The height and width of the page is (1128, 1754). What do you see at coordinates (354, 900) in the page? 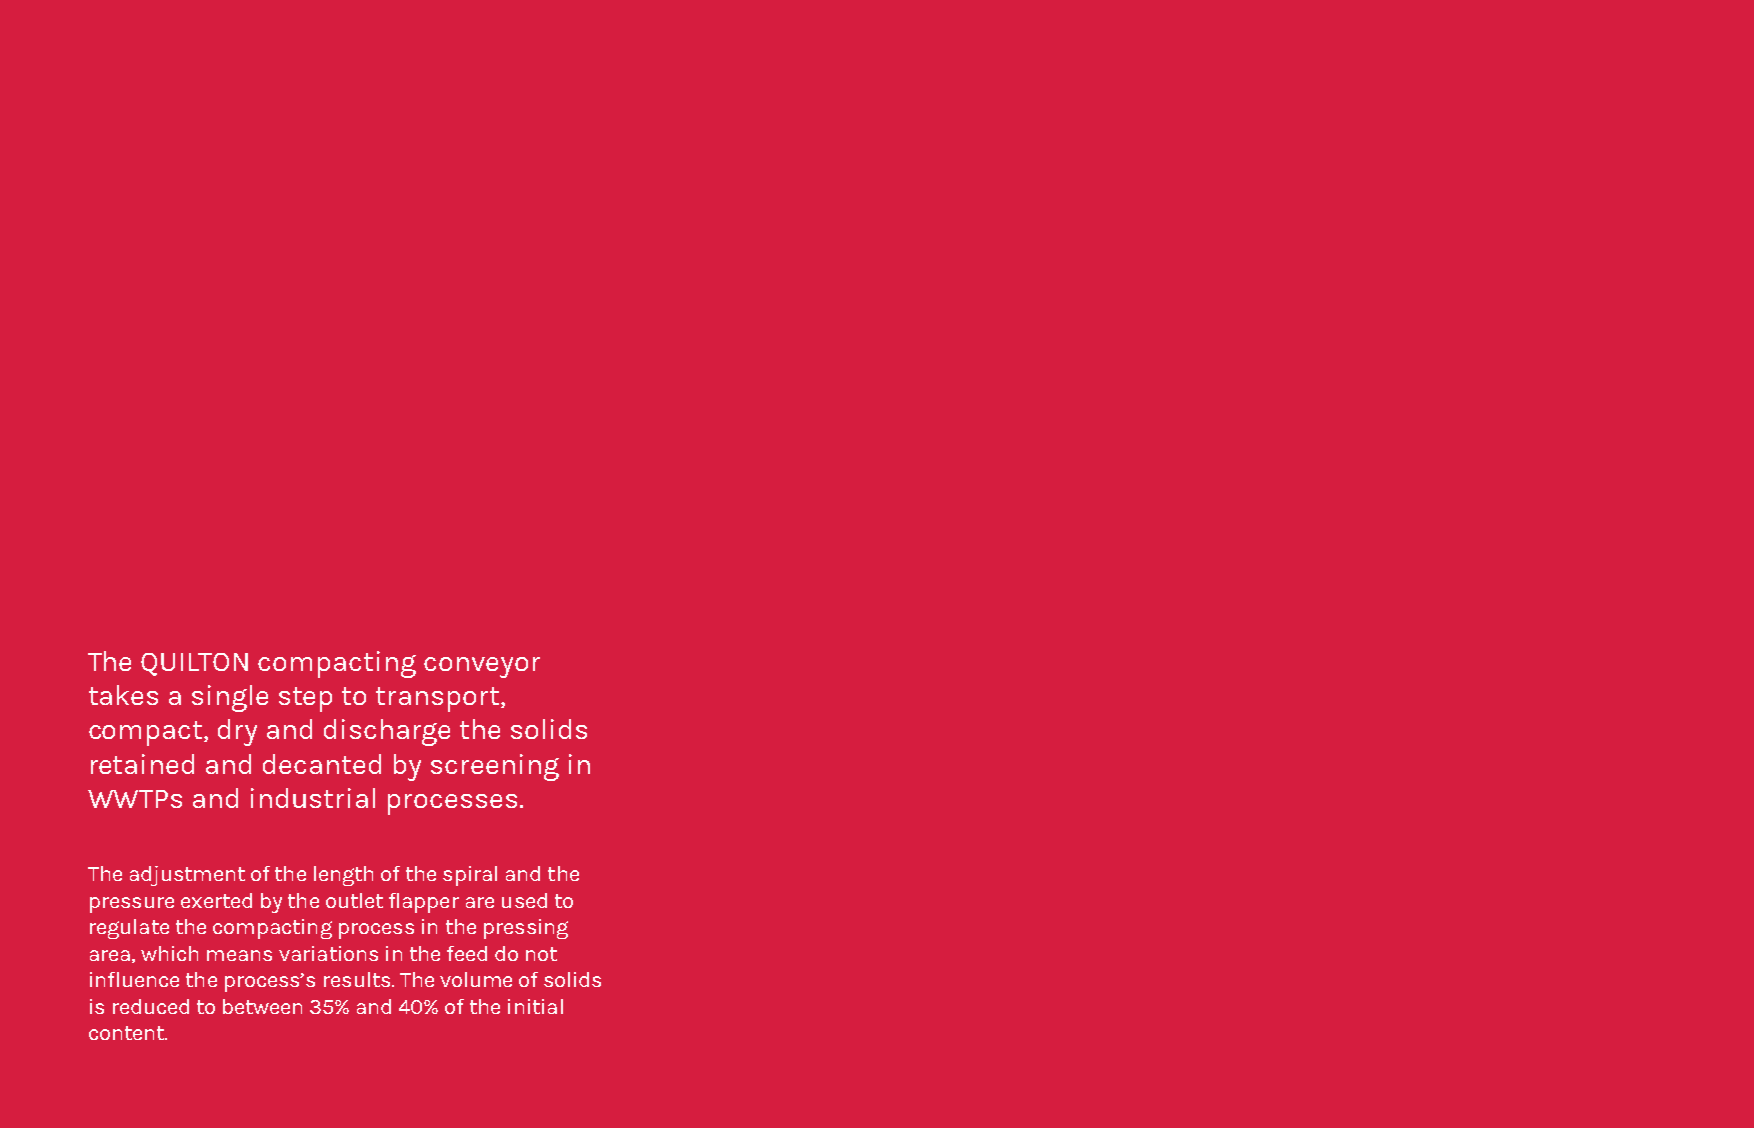
I see `outlet` at bounding box center [354, 900].
